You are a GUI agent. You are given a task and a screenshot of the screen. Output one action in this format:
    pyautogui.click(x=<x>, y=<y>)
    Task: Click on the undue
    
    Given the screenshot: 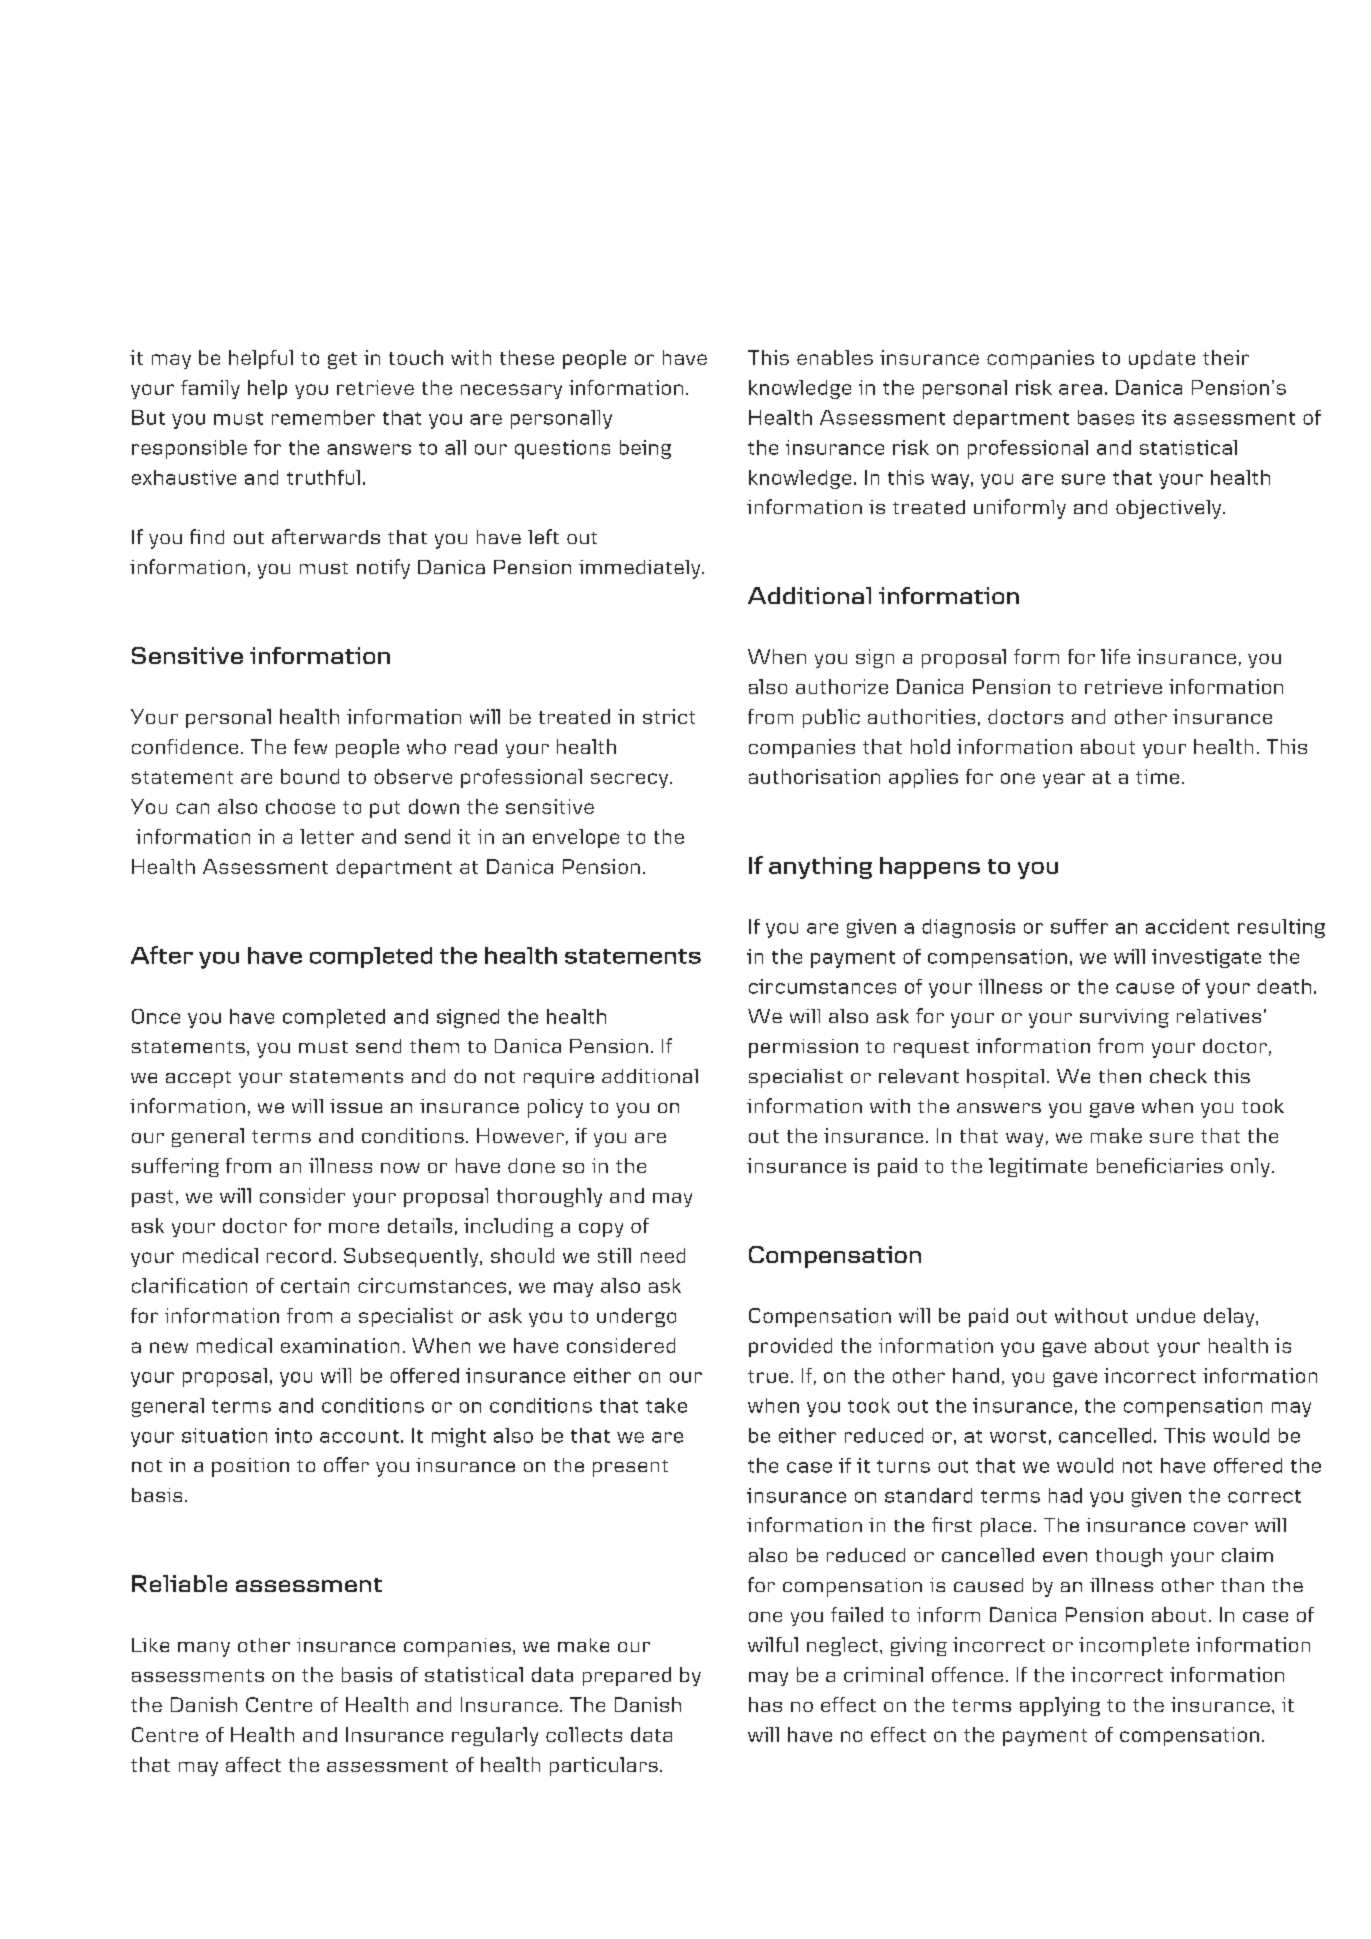 What is the action you would take?
    pyautogui.click(x=1166, y=1315)
